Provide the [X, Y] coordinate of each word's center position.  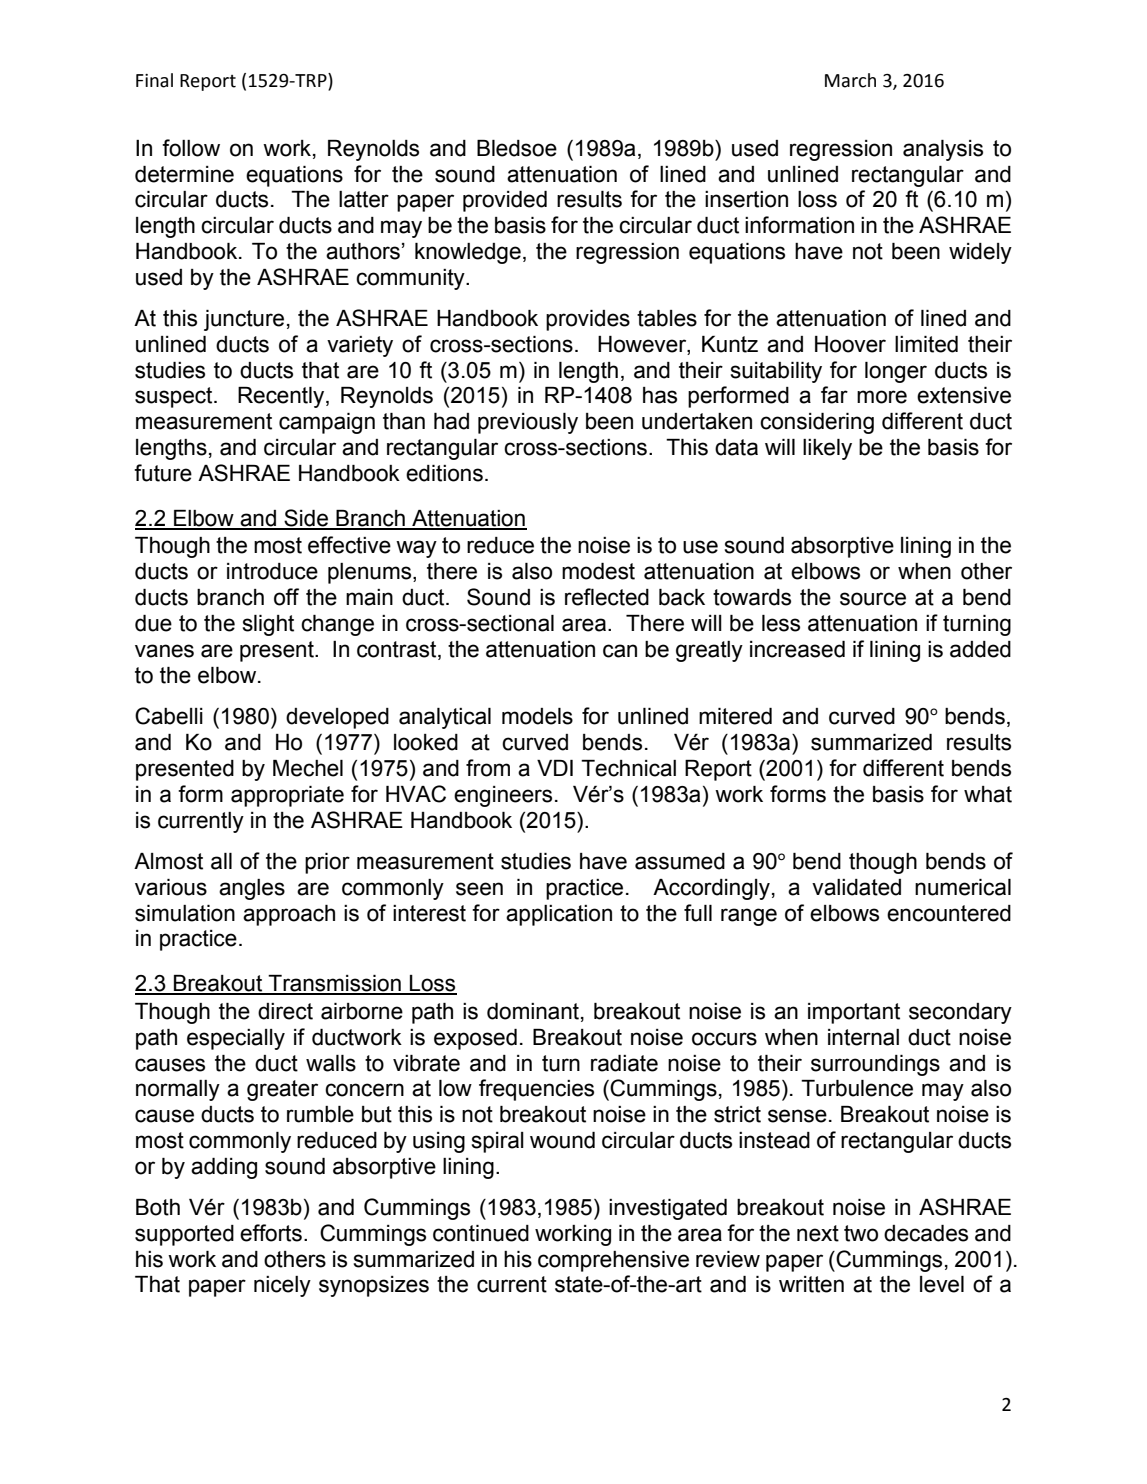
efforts [271, 1233]
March [850, 80]
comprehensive [613, 1261]
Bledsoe [517, 148]
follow [191, 148]
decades [926, 1233]
